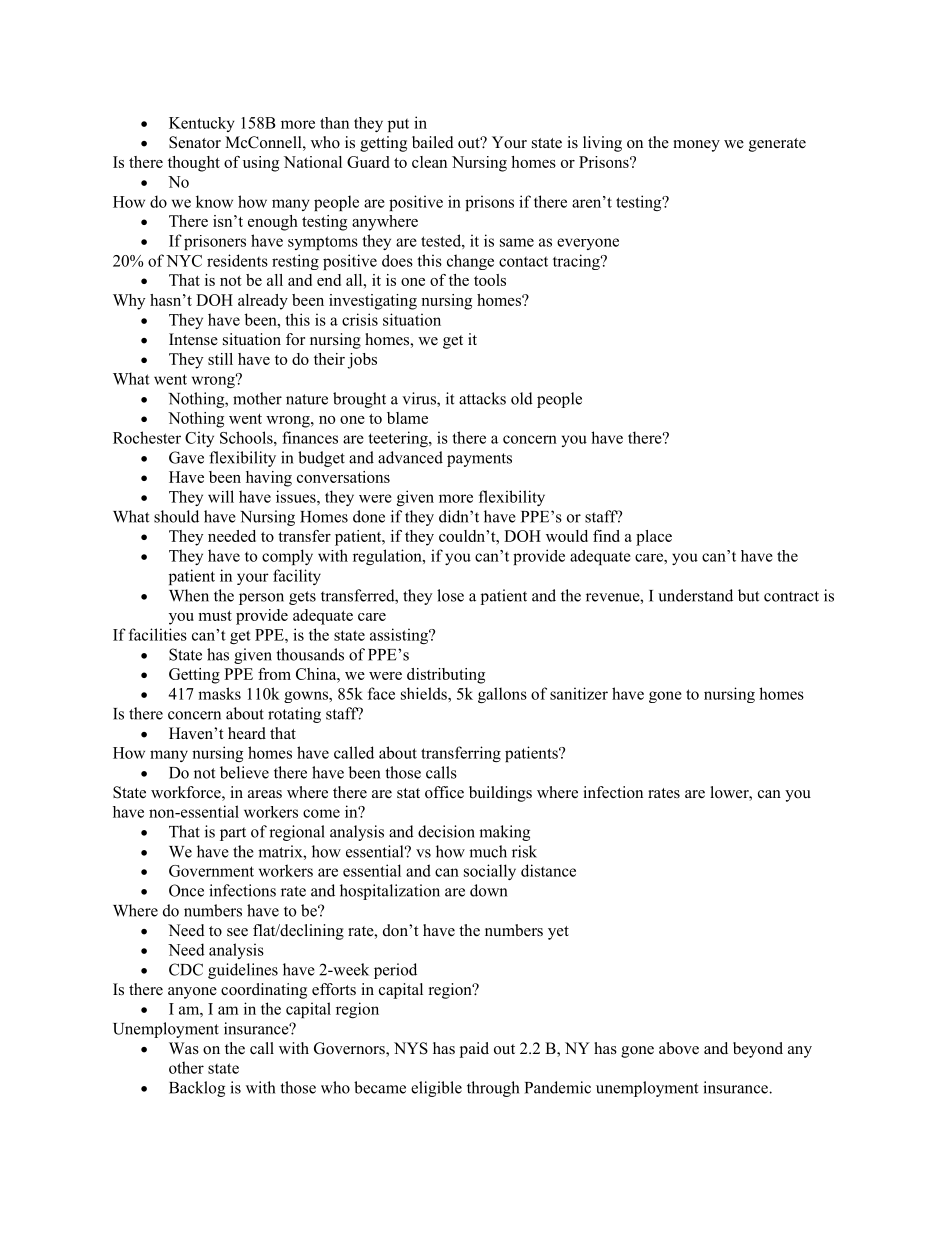  What do you see at coordinates (195, 142) in the page?
I see `Senator` at bounding box center [195, 142].
